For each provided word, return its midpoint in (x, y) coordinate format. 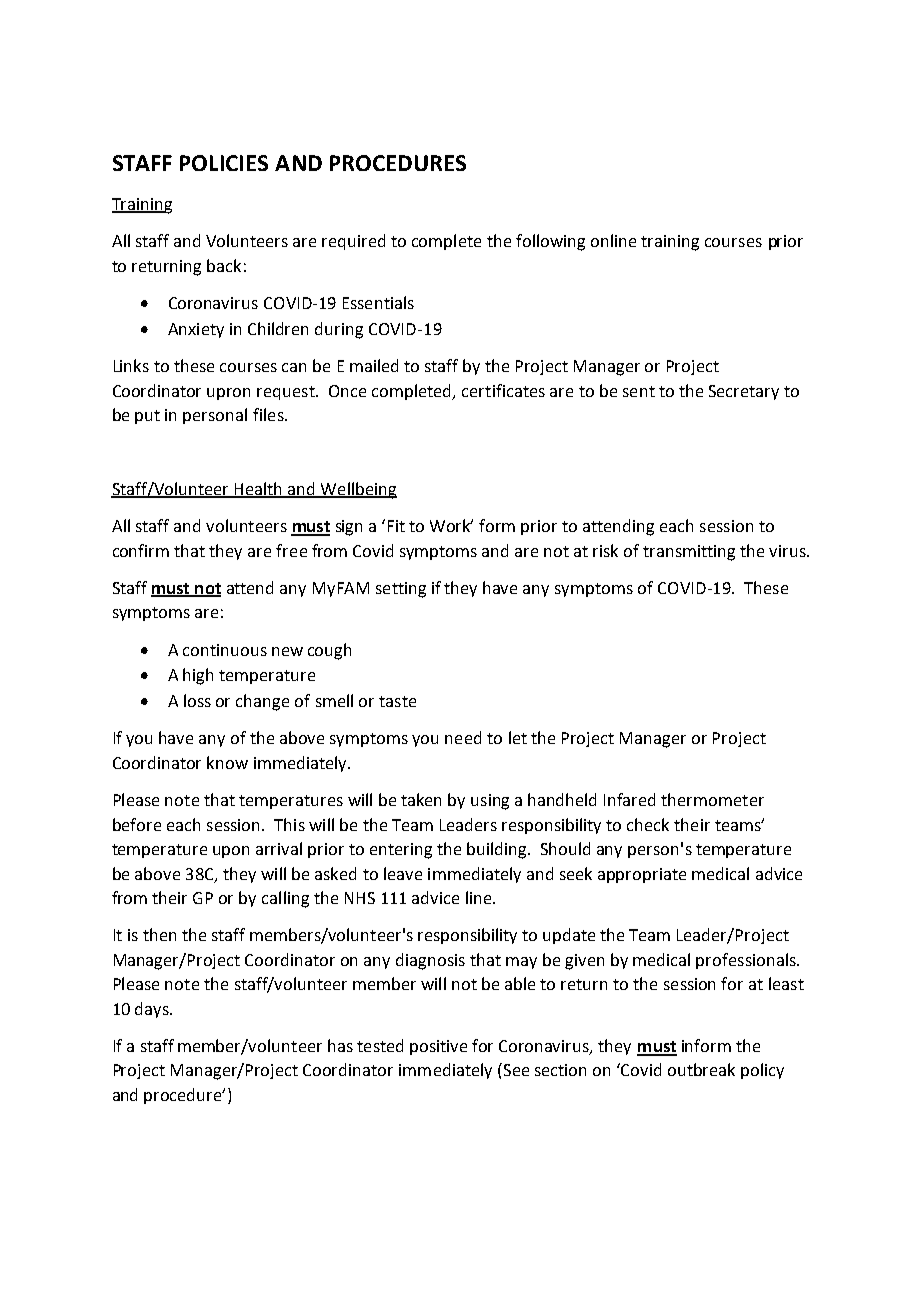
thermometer (712, 799)
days (153, 1010)
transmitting (689, 553)
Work (451, 525)
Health (259, 490)
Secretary (744, 392)
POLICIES (224, 163)
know (227, 762)
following (550, 242)
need (463, 737)
